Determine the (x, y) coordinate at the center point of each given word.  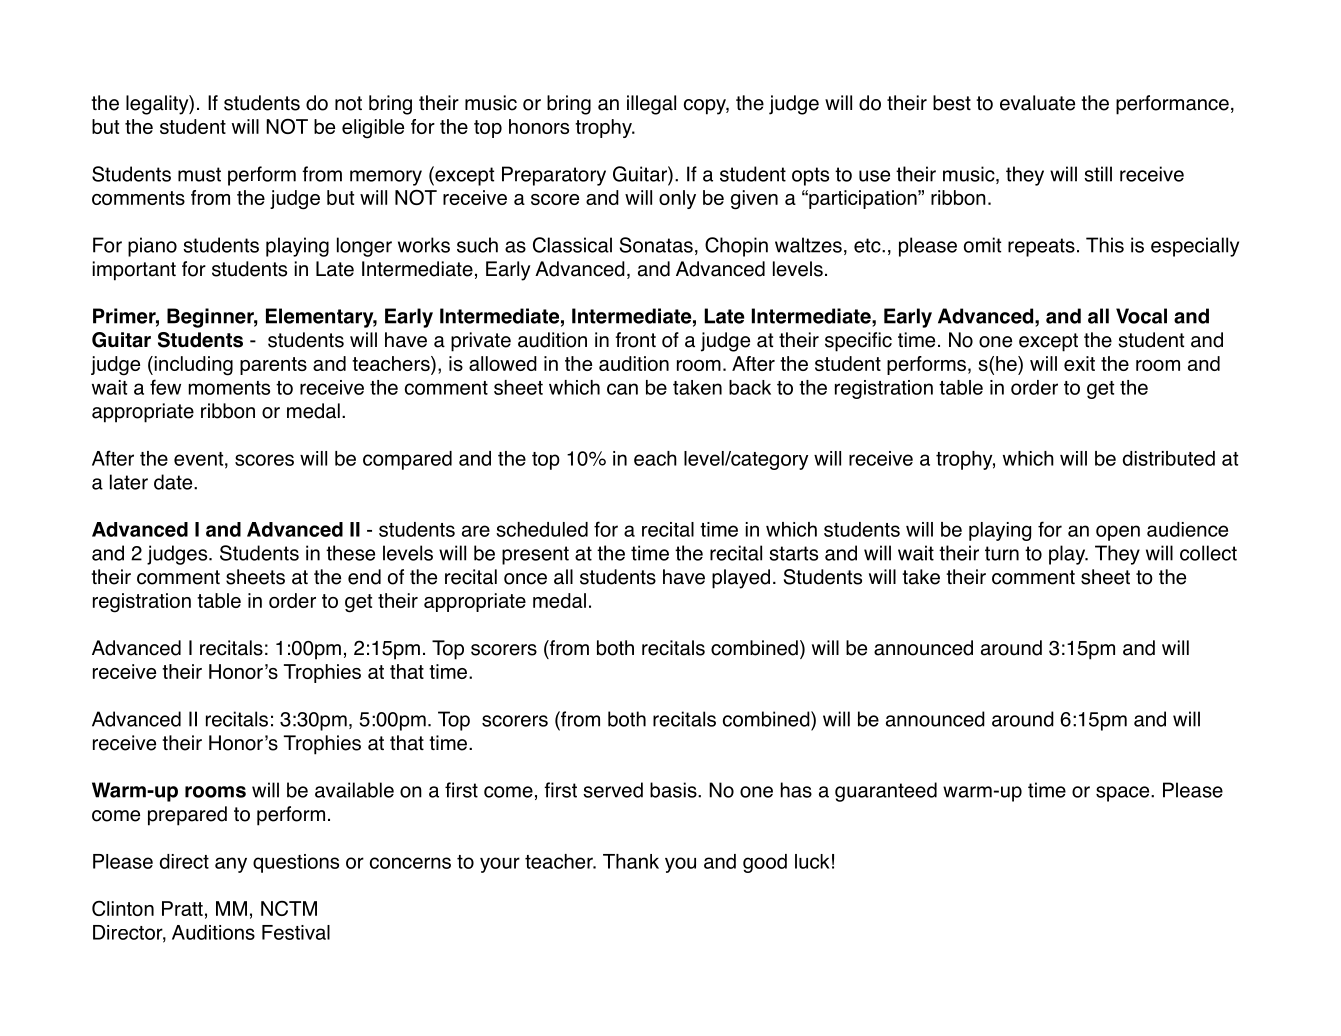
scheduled (542, 529)
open (1118, 533)
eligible (373, 129)
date (174, 482)
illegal (651, 105)
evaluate (1037, 103)
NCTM (289, 908)
